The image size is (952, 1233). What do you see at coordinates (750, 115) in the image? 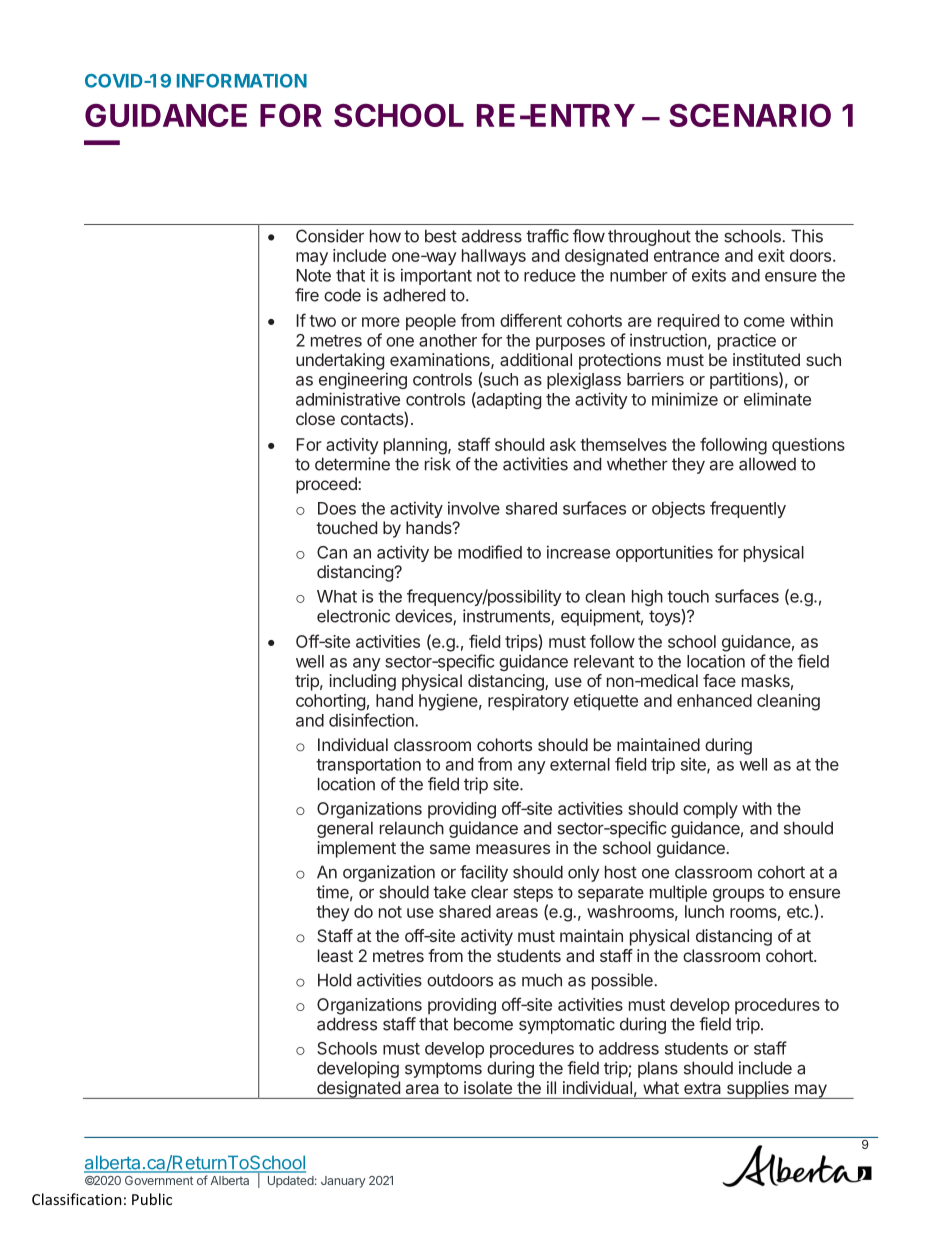
I see `SCENARIO` at bounding box center [750, 115].
